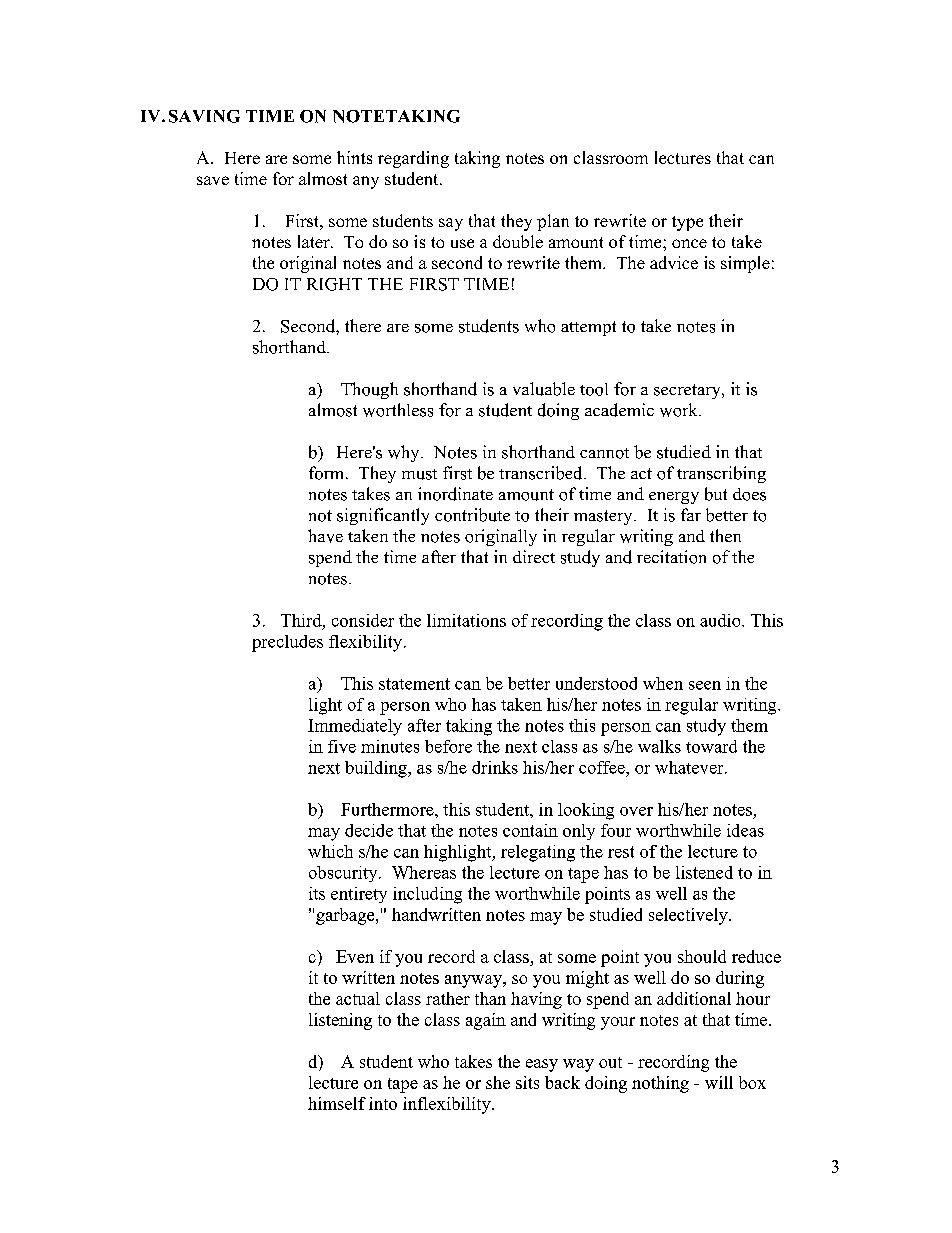 The width and height of the screenshot is (952, 1233). Describe the element at coordinates (705, 685) in the screenshot. I see `seen` at that location.
